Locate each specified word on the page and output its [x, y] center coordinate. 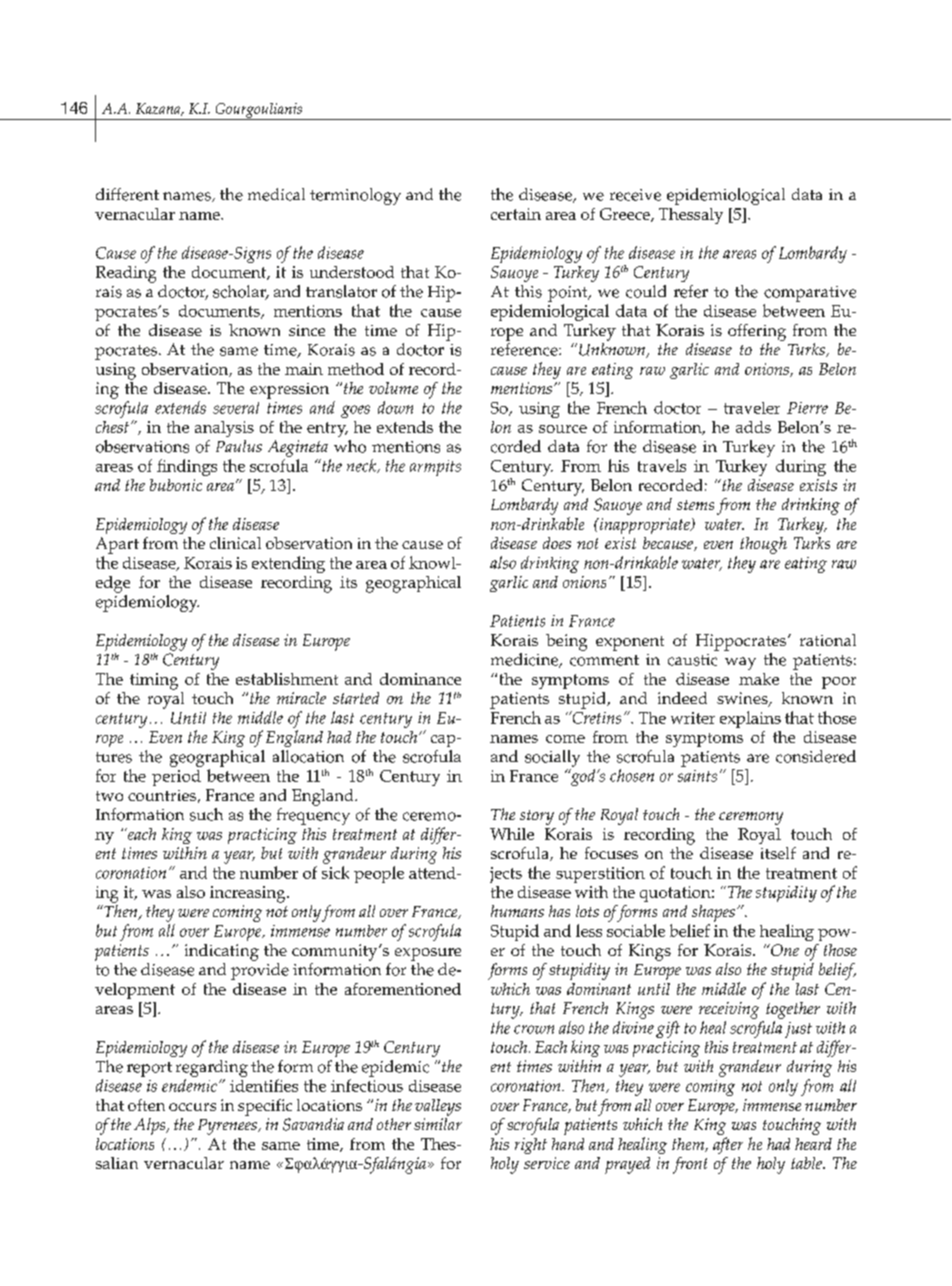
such [206, 814]
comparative [810, 294]
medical [276, 194]
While [512, 834]
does [557, 543]
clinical [235, 543]
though [763, 545]
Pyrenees [228, 1127]
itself [778, 853]
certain [516, 214]
